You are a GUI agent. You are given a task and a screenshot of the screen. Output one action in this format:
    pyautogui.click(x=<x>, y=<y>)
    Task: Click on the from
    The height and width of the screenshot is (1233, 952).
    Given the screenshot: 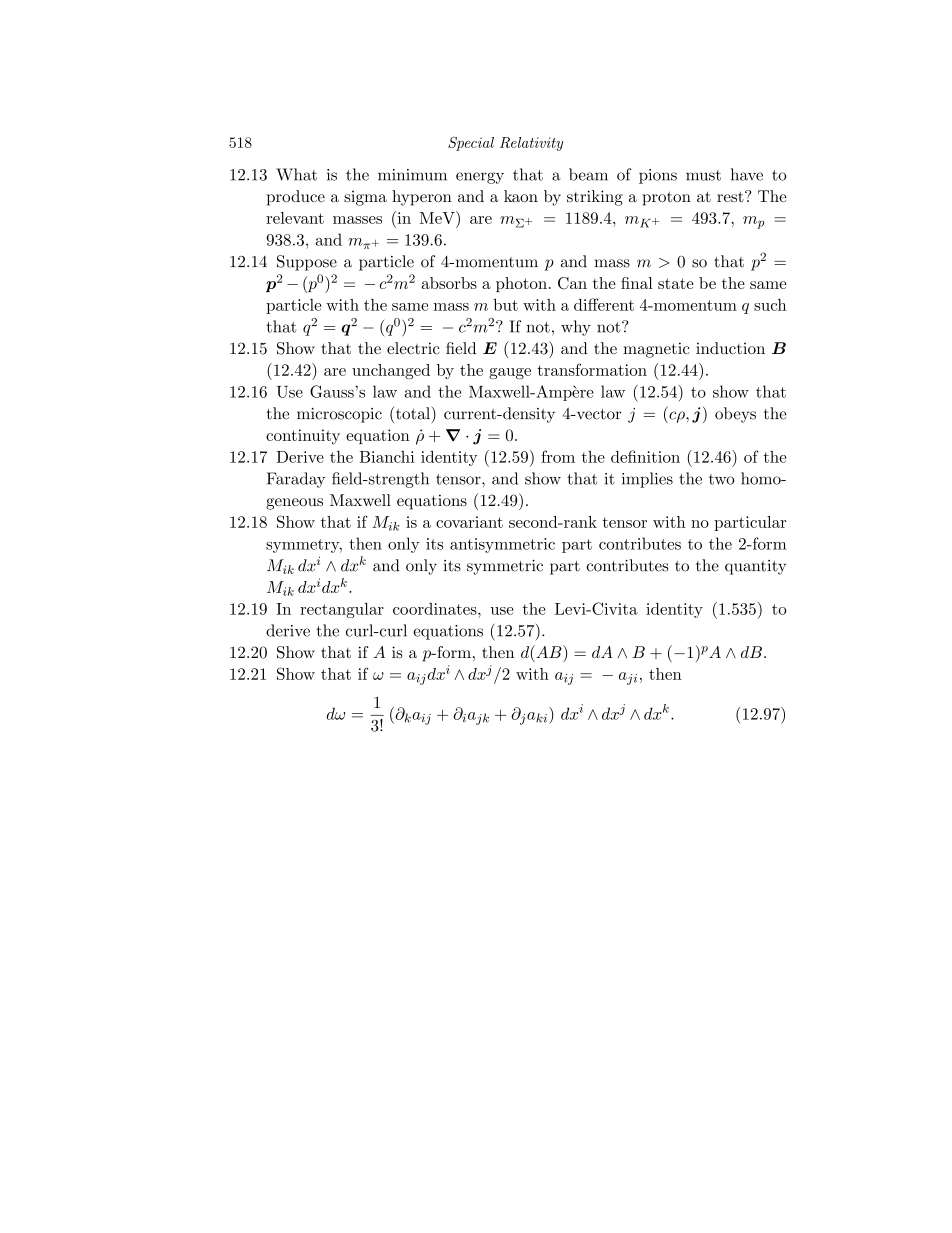 What is the action you would take?
    pyautogui.click(x=558, y=456)
